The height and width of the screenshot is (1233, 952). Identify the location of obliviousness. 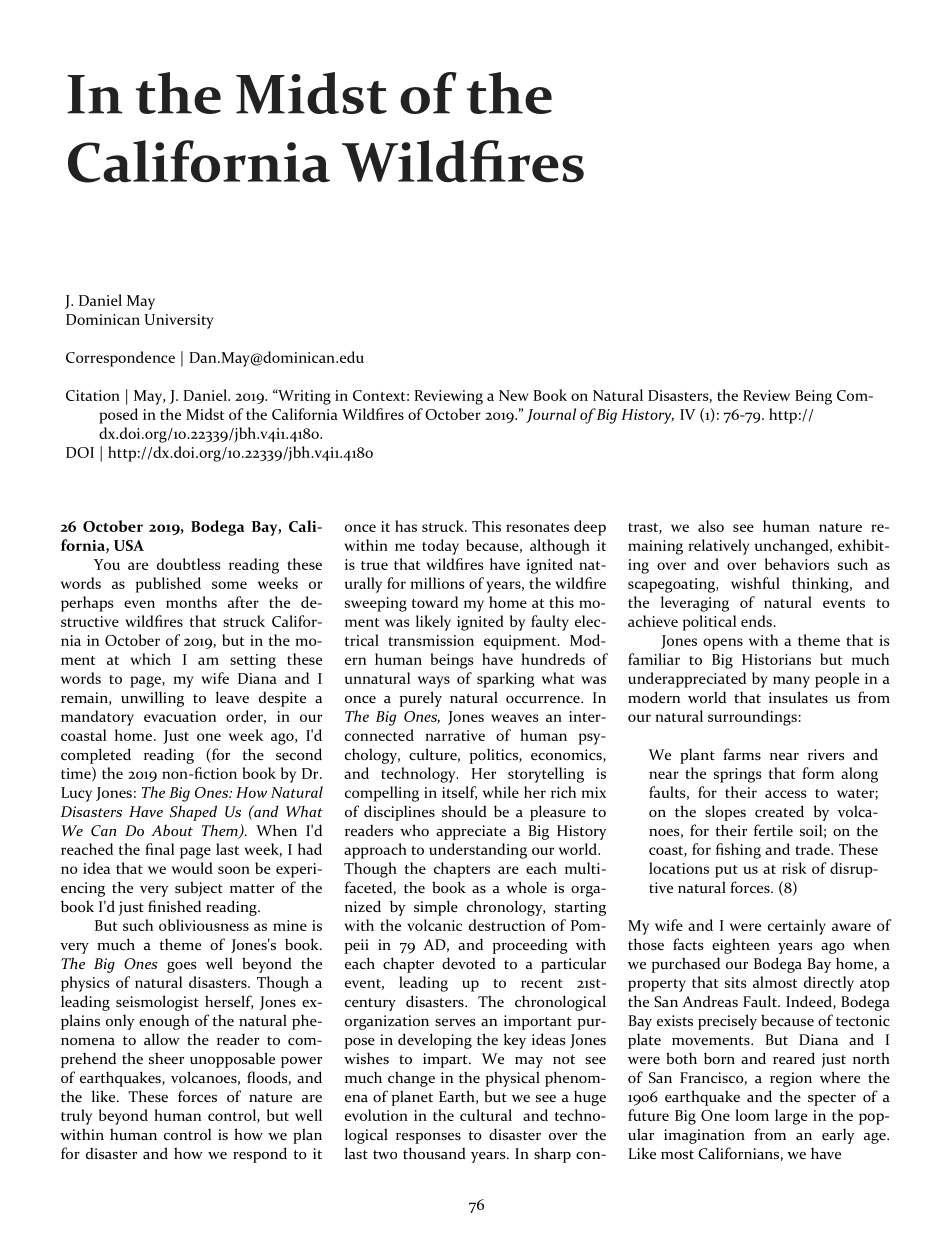
(204, 925).
